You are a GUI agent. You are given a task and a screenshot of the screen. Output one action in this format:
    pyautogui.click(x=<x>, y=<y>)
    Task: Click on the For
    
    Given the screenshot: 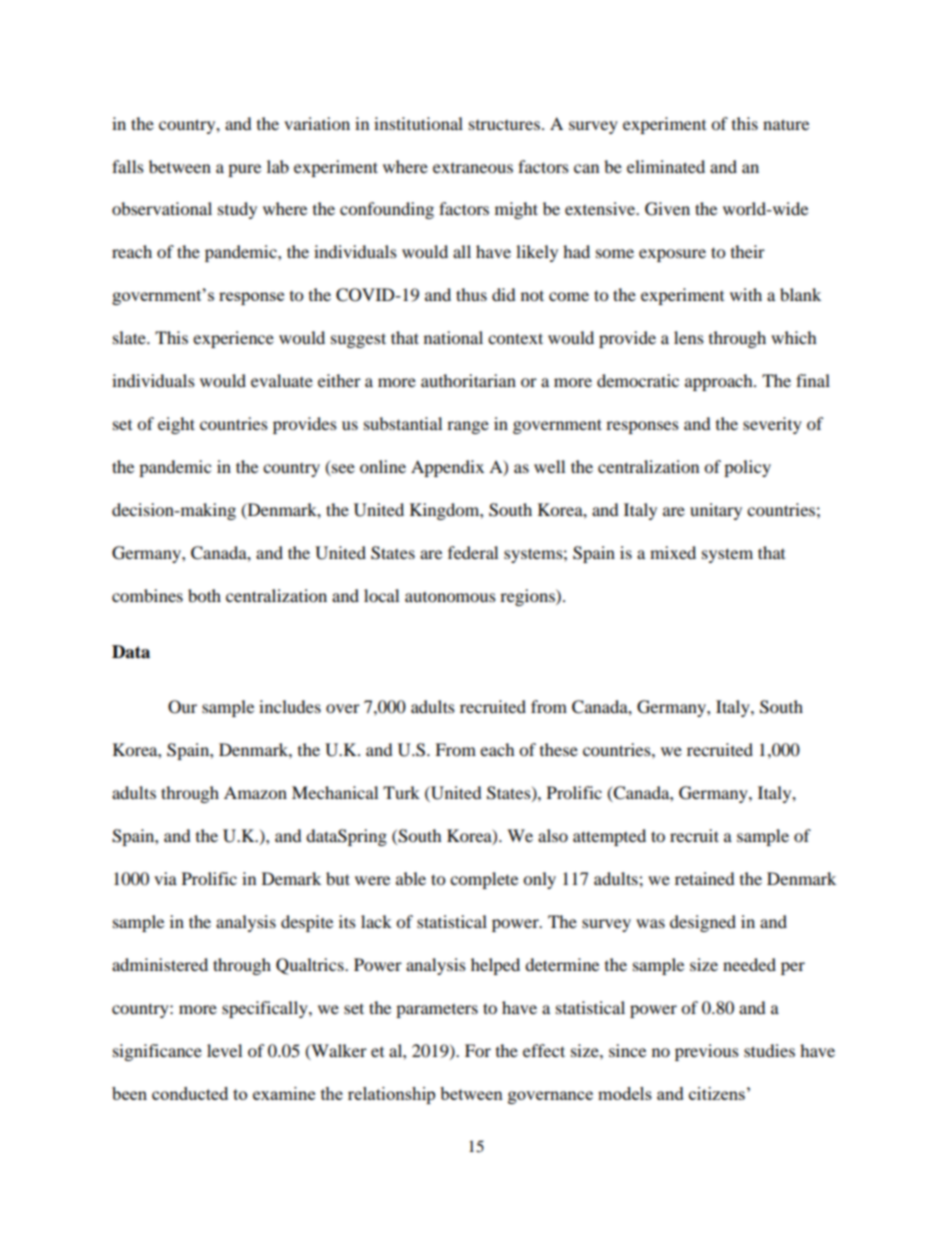 What is the action you would take?
    pyautogui.click(x=478, y=1050)
